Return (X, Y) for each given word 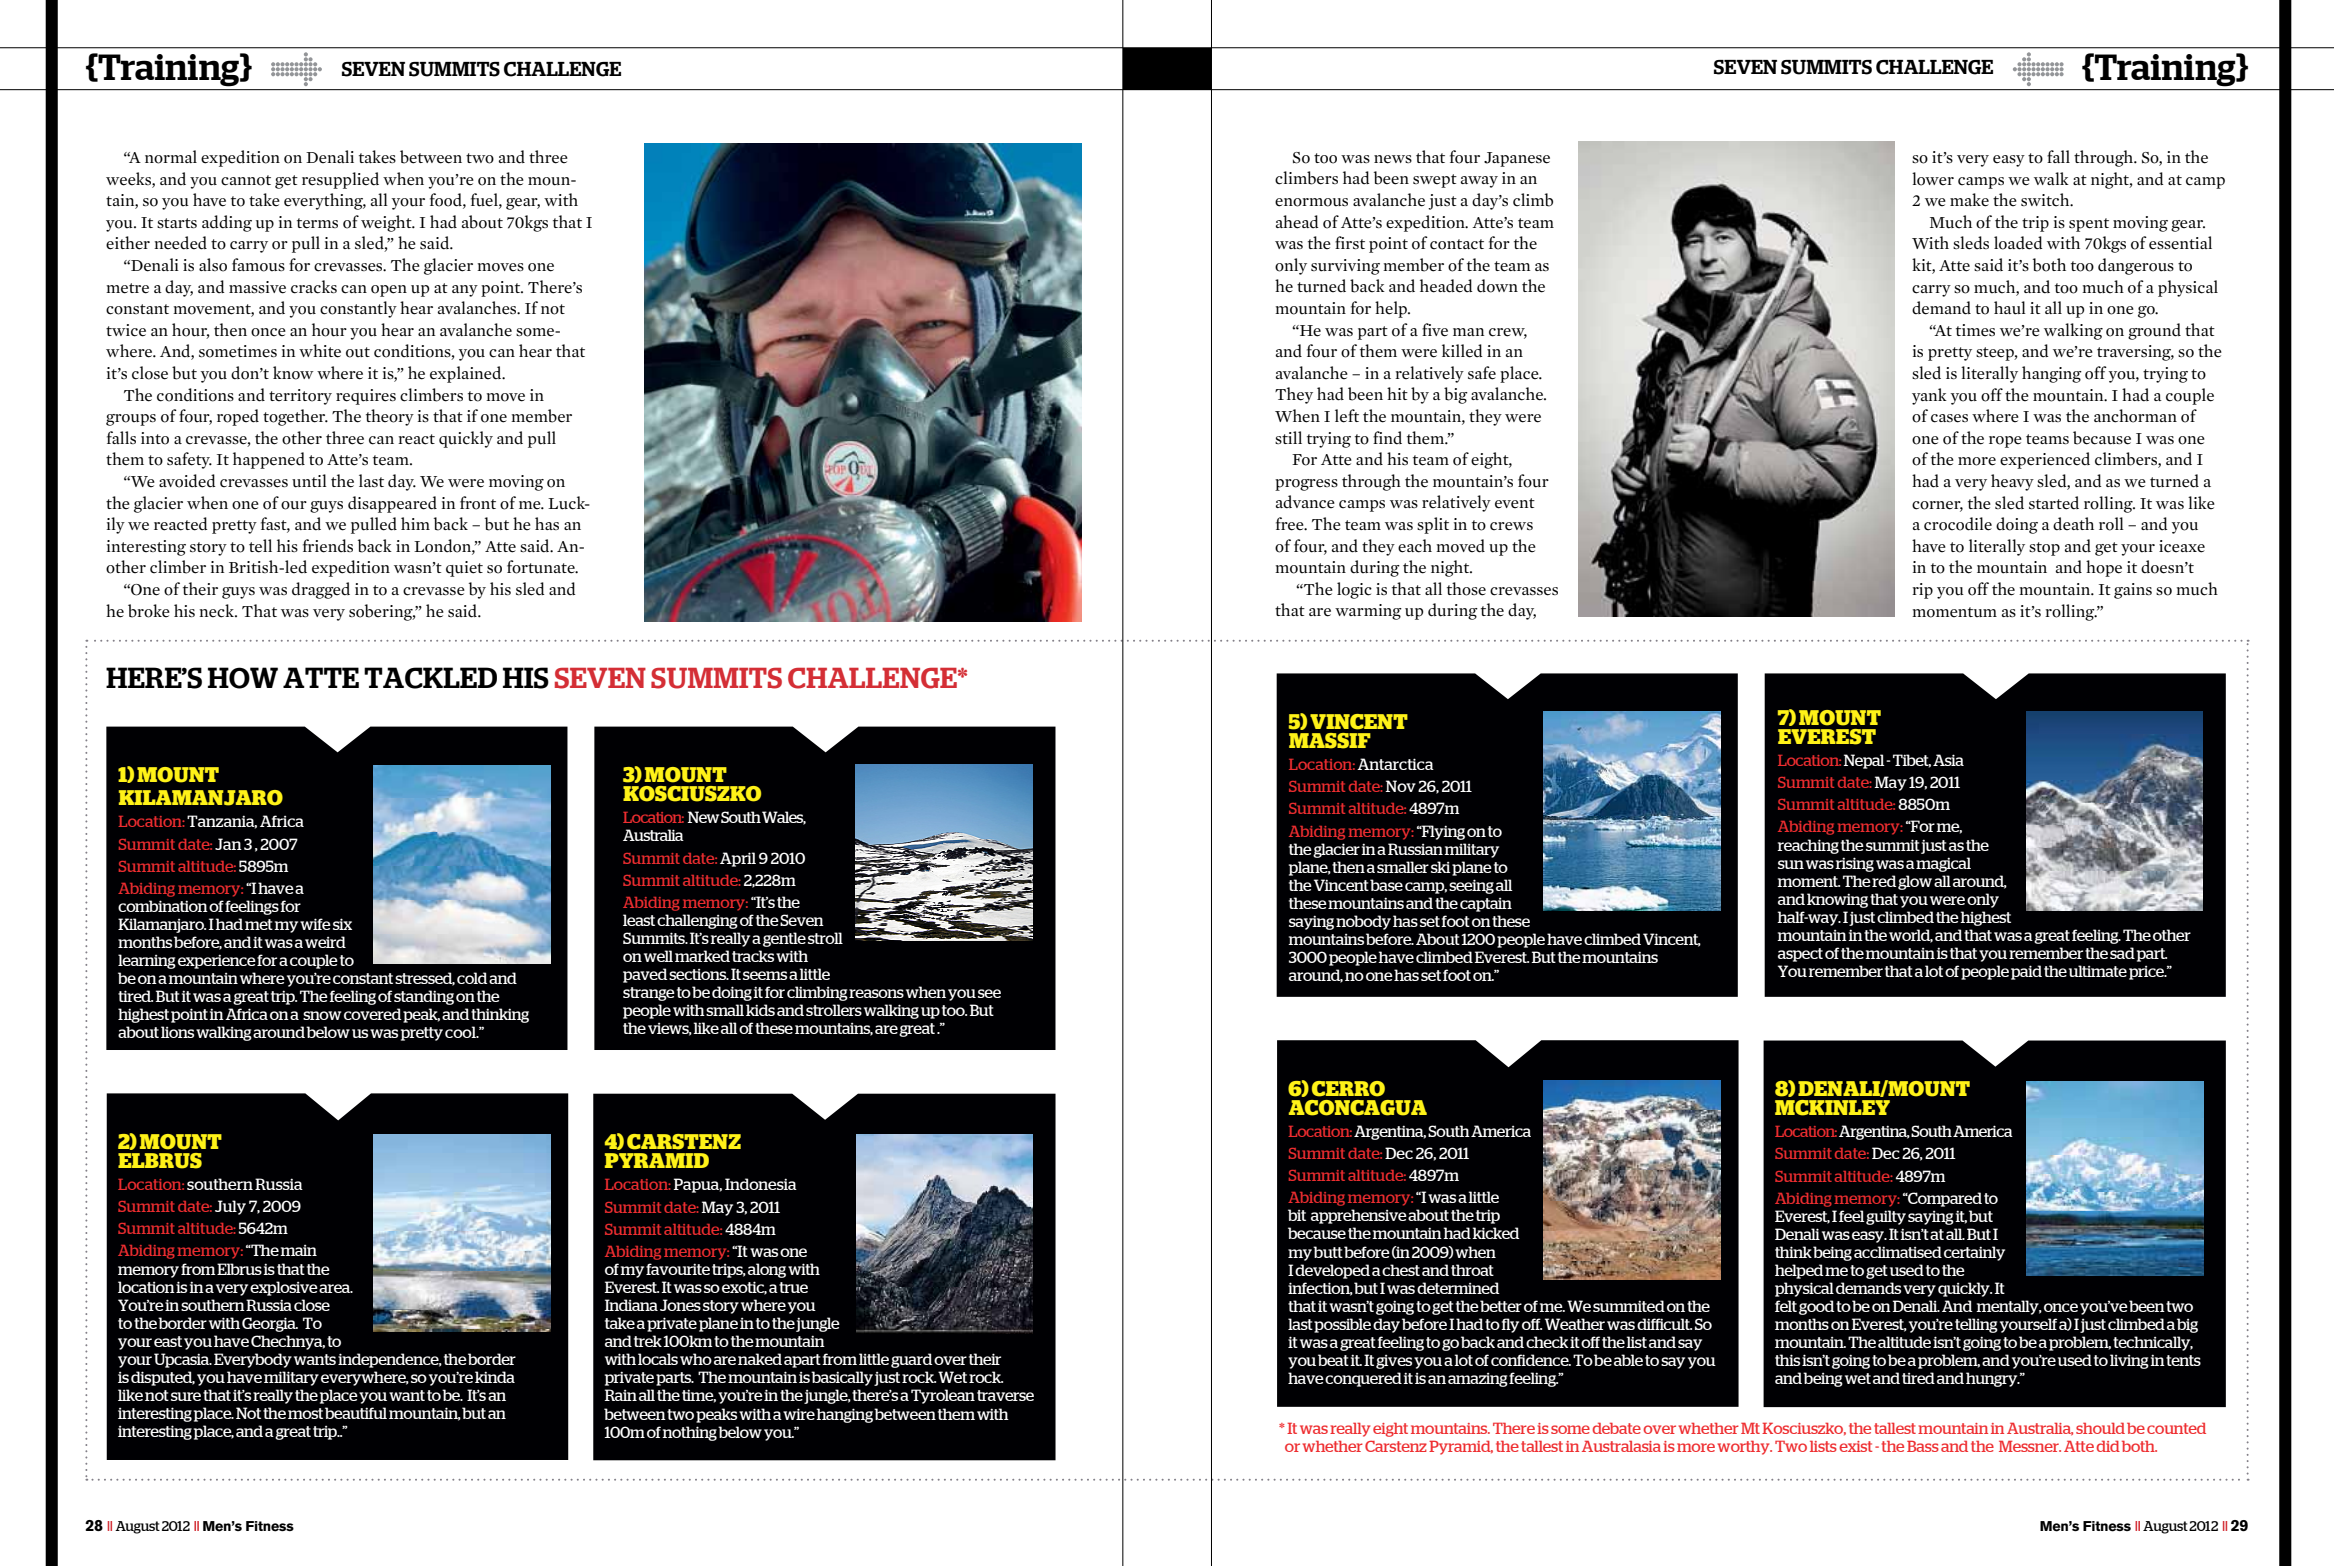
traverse (1005, 1395)
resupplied (340, 180)
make (1969, 200)
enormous (1311, 202)
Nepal (1865, 761)
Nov (1401, 786)
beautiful (356, 1413)
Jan (228, 844)
